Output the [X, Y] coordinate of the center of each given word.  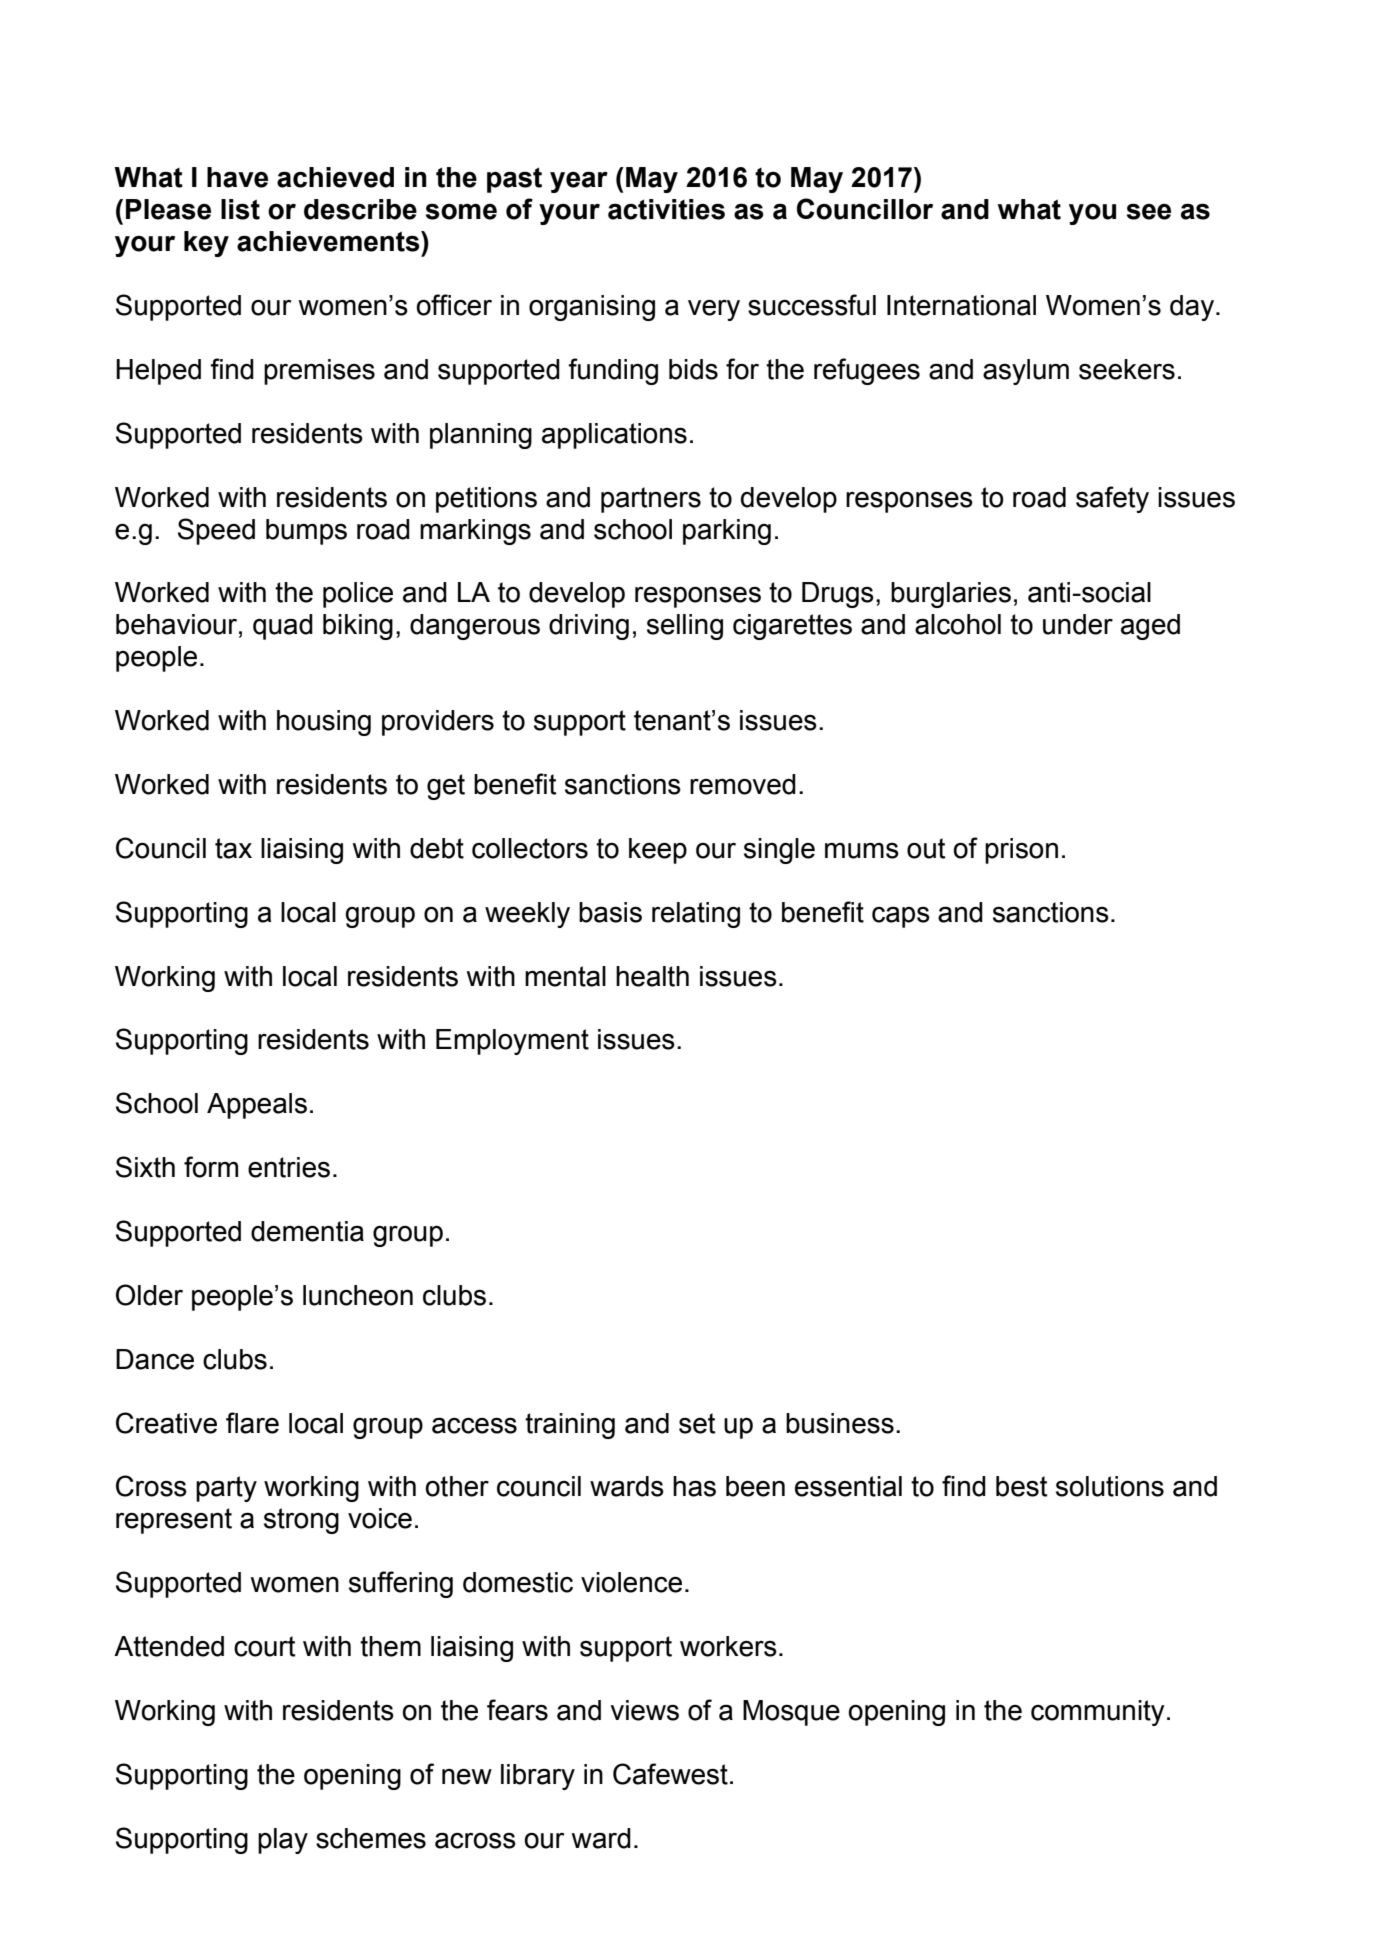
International [961, 305]
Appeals [257, 1106]
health [652, 976]
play [283, 1841]
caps [901, 917]
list [240, 209]
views [644, 1710]
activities [666, 209]
